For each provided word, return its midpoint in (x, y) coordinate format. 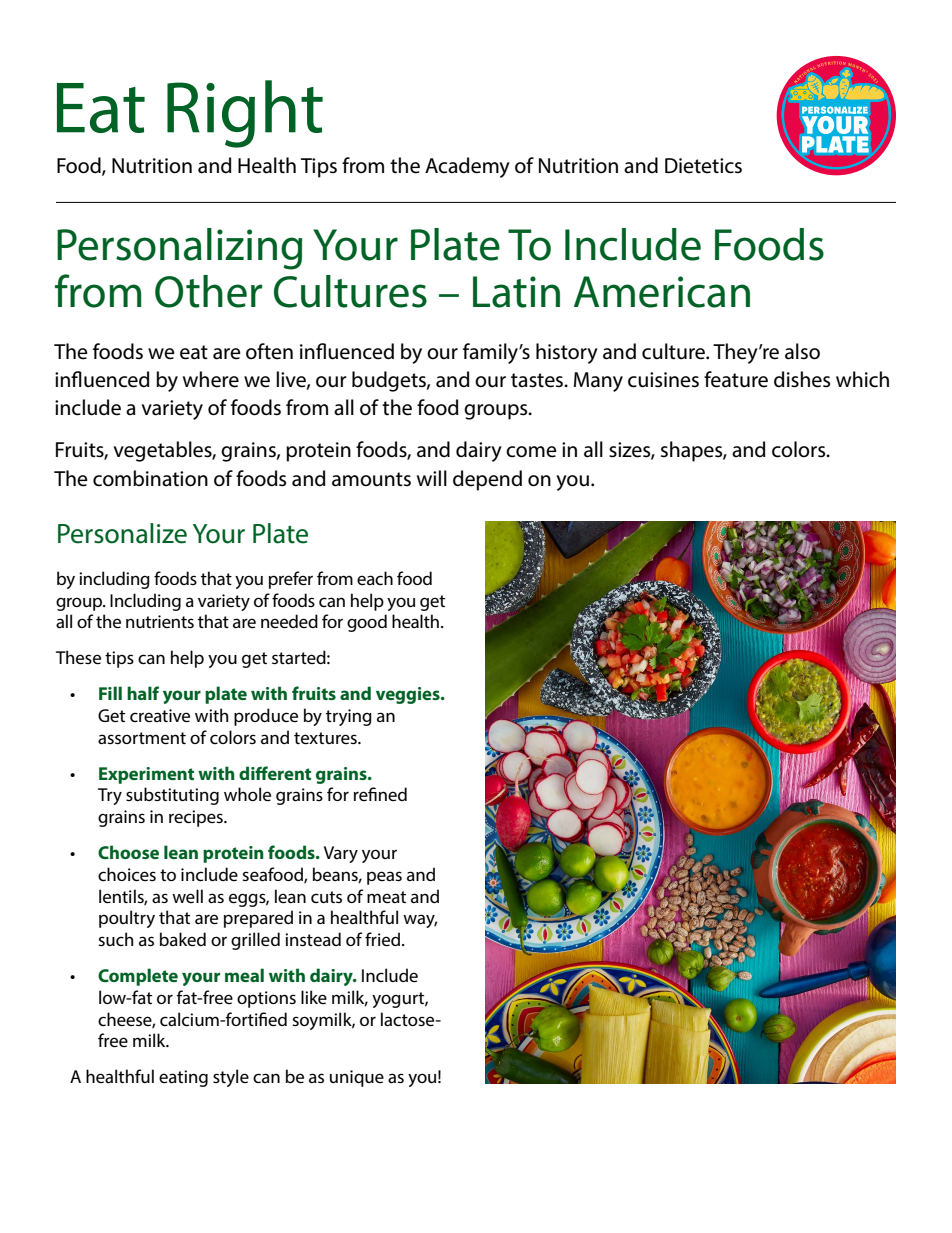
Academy (467, 167)
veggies (409, 695)
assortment (142, 738)
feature (736, 379)
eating (183, 1078)
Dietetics (703, 166)
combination (150, 478)
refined (380, 794)
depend (487, 480)
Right (245, 114)
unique (357, 1078)
